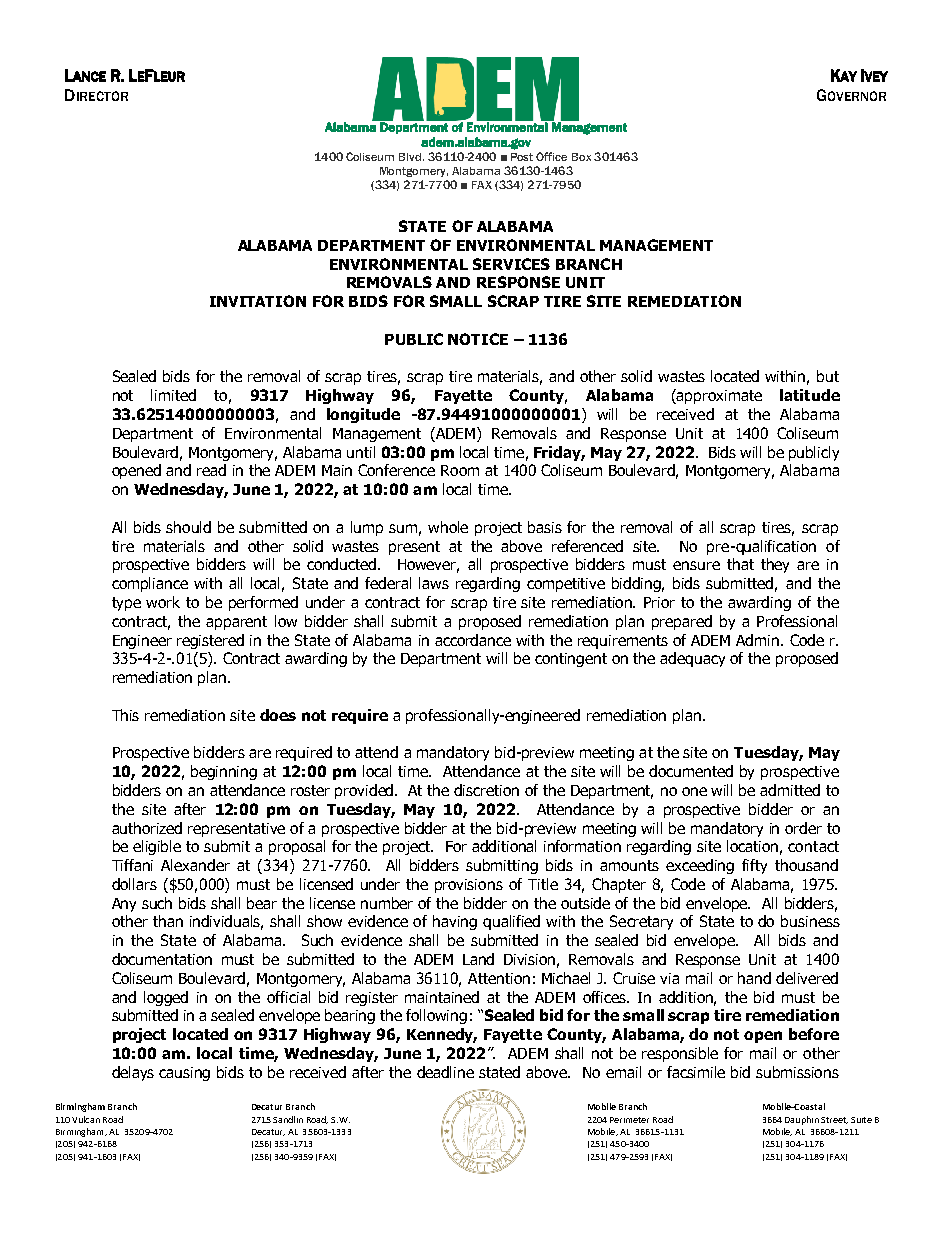 This document has height=1233, width=952. I want to click on accordance, so click(473, 640).
